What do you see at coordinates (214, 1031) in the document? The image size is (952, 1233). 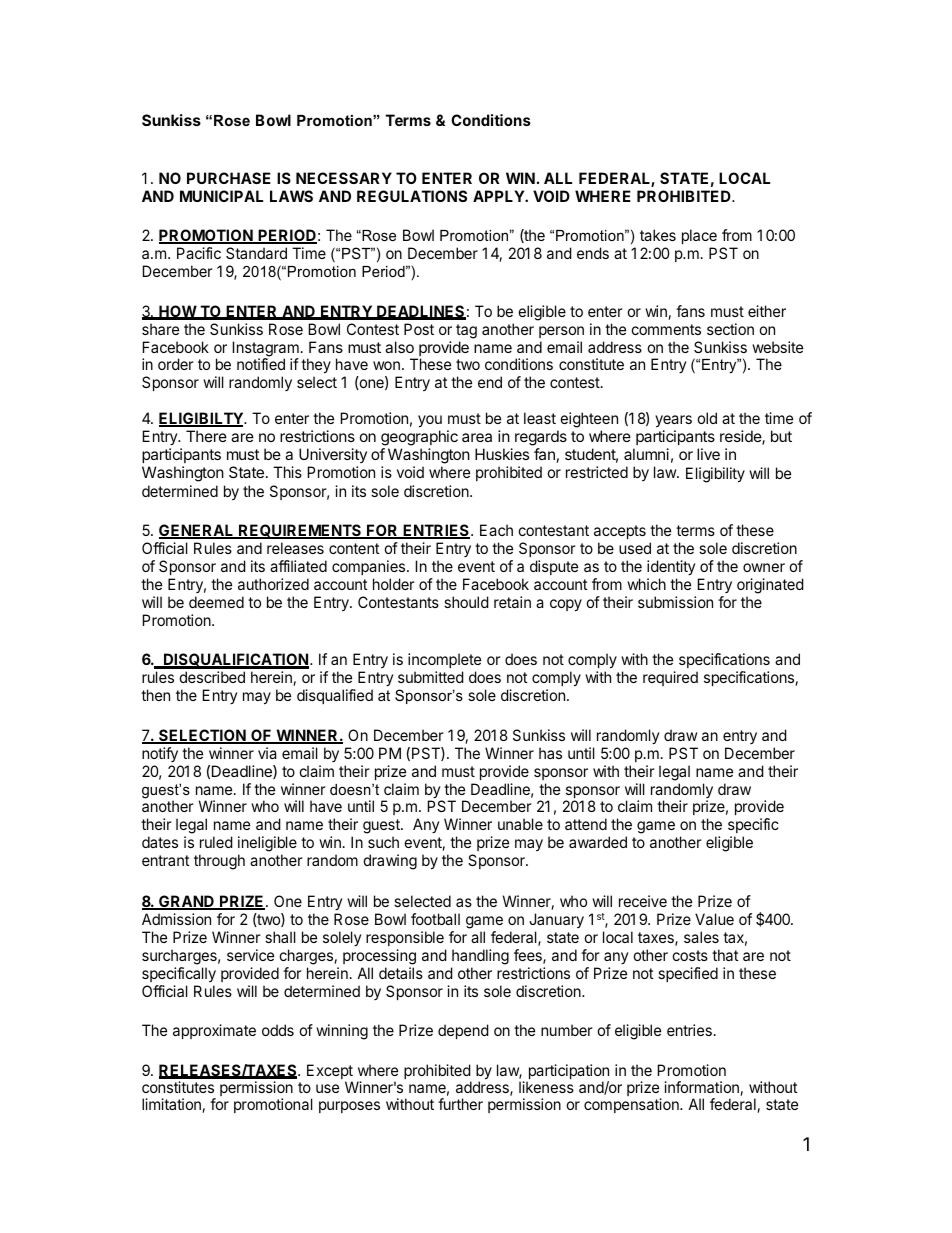 I see `approximate` at bounding box center [214, 1031].
